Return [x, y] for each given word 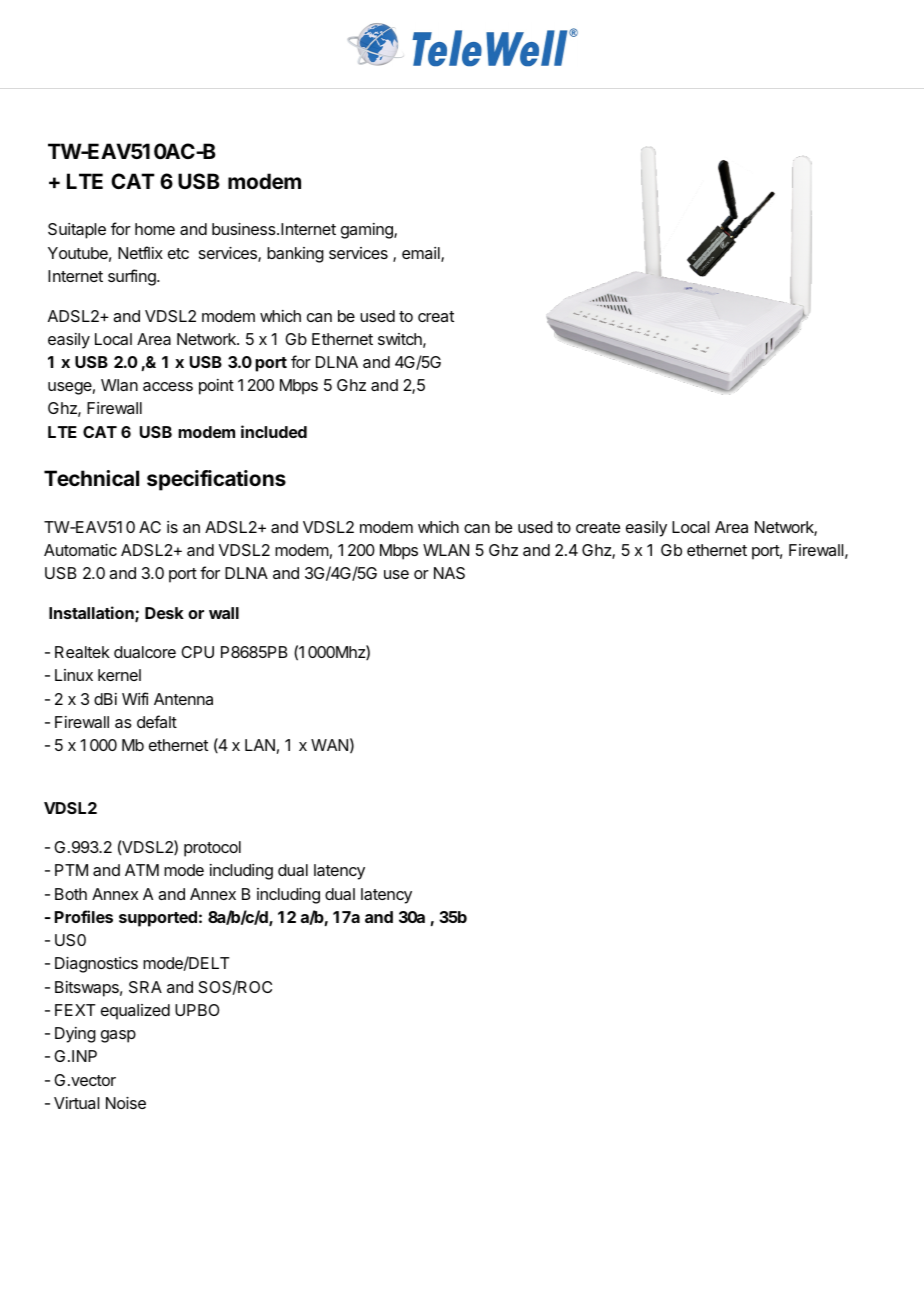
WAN [329, 745]
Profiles [84, 916]
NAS [449, 573]
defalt [157, 721]
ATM [142, 870]
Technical [91, 478]
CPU [197, 652]
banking [295, 255]
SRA [145, 987]
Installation [92, 614]
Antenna [183, 699]
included [274, 431]
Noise [126, 1103]
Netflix [140, 252]
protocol [212, 849]
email [422, 254]
